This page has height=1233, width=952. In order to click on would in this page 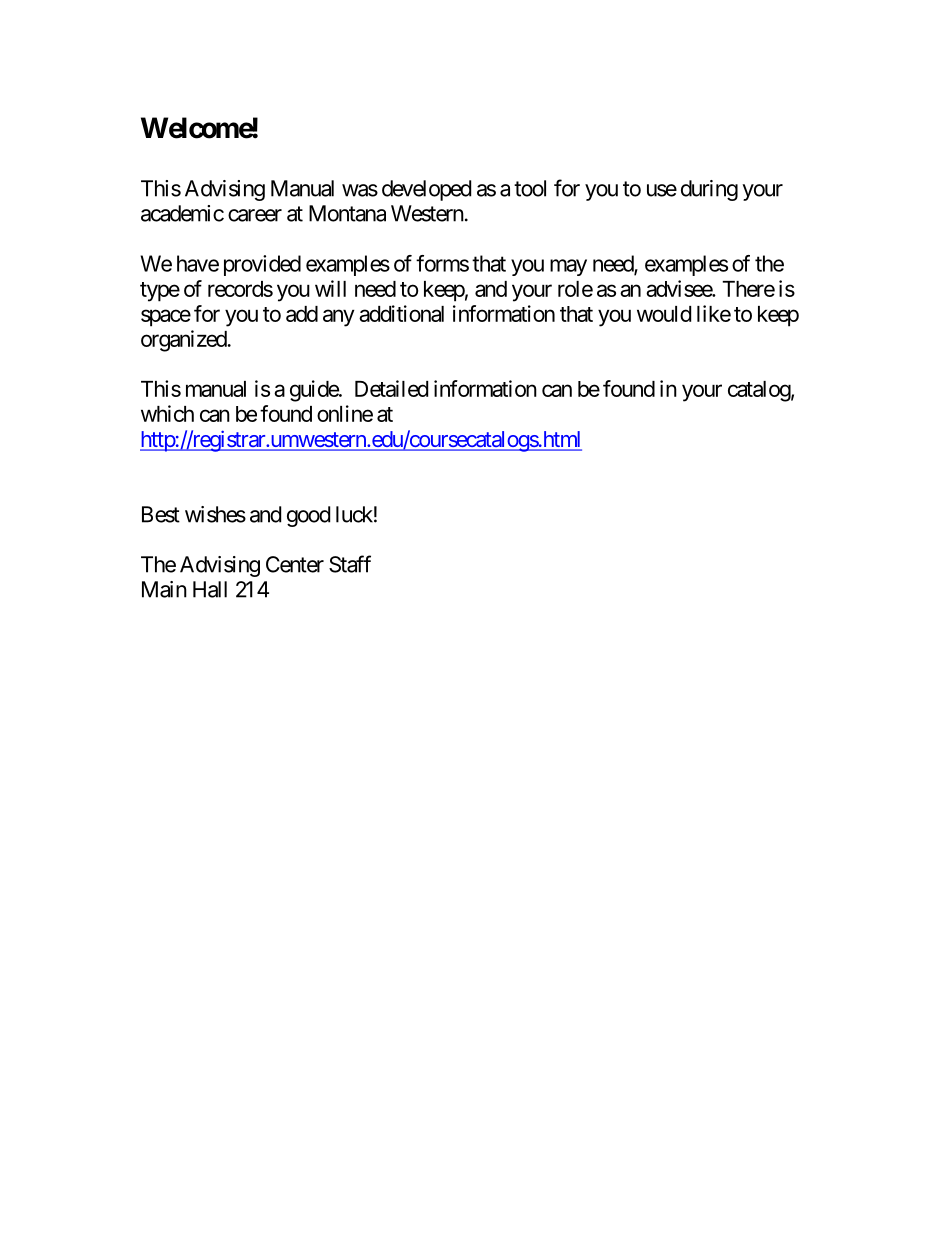, I will do `click(664, 314)`.
